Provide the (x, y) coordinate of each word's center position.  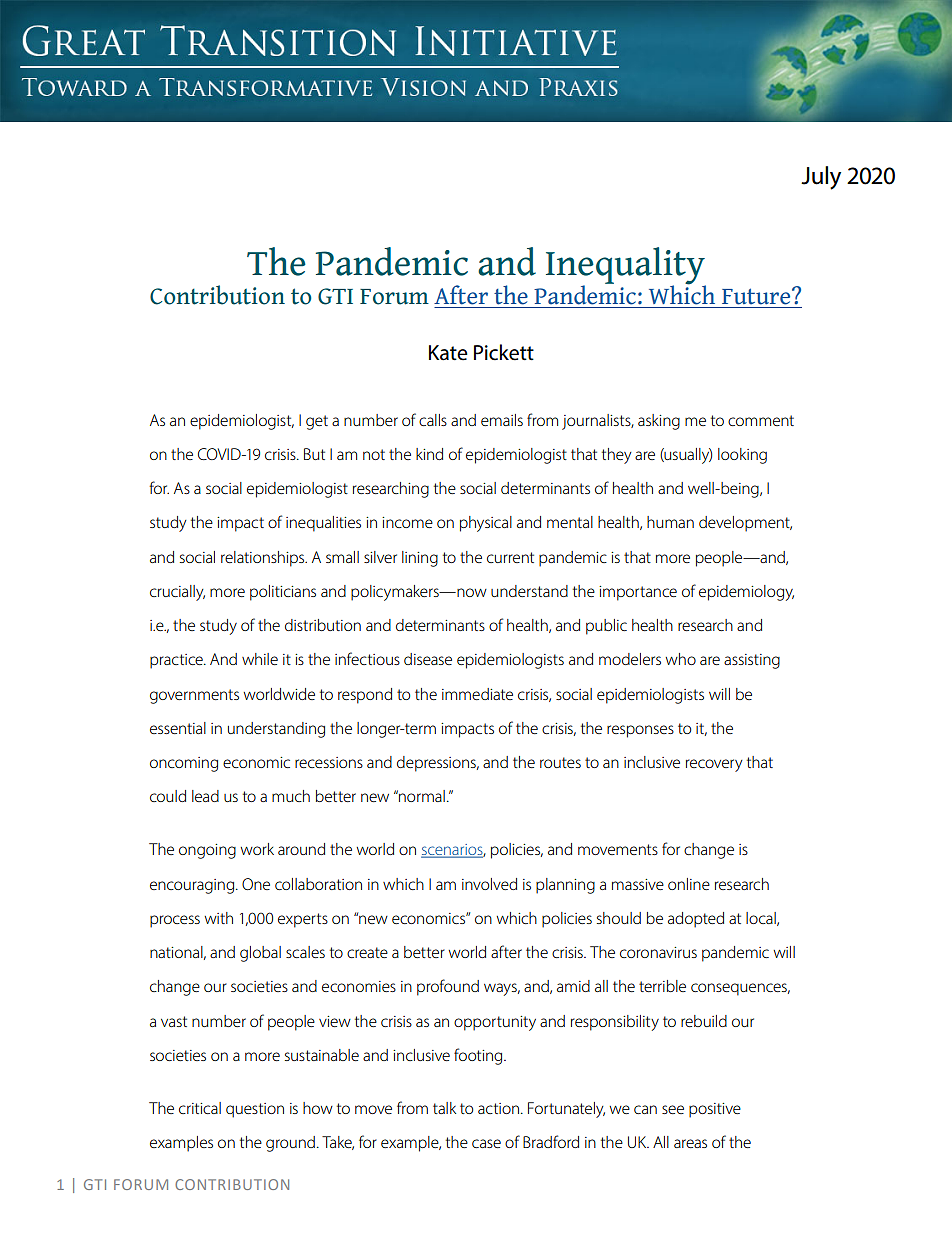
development (745, 524)
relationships (264, 559)
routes (560, 762)
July (821, 178)
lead (205, 796)
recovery (714, 765)
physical (486, 524)
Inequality (626, 266)
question (255, 1110)
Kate (448, 353)
